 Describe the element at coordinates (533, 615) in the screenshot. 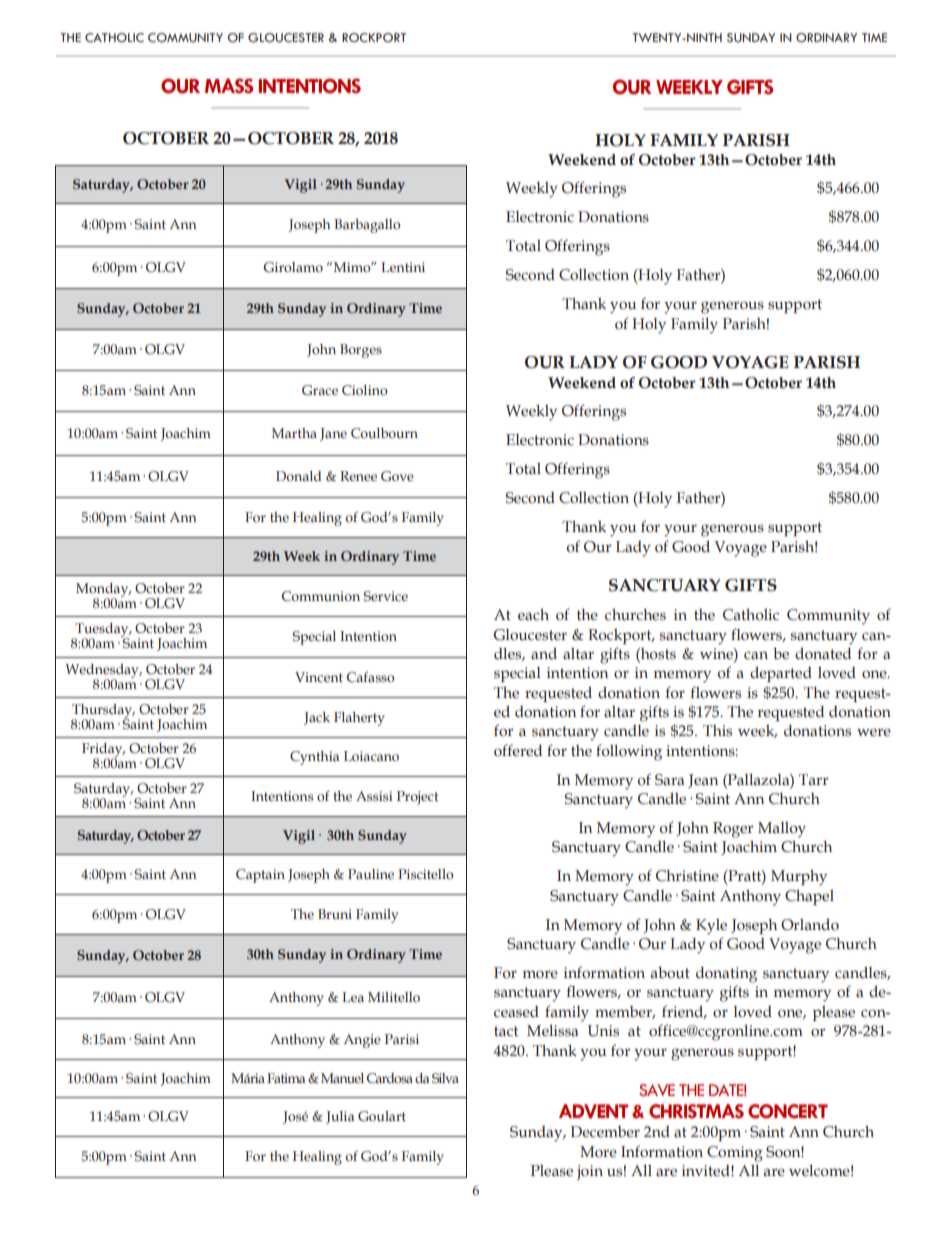

I see `each` at that location.
